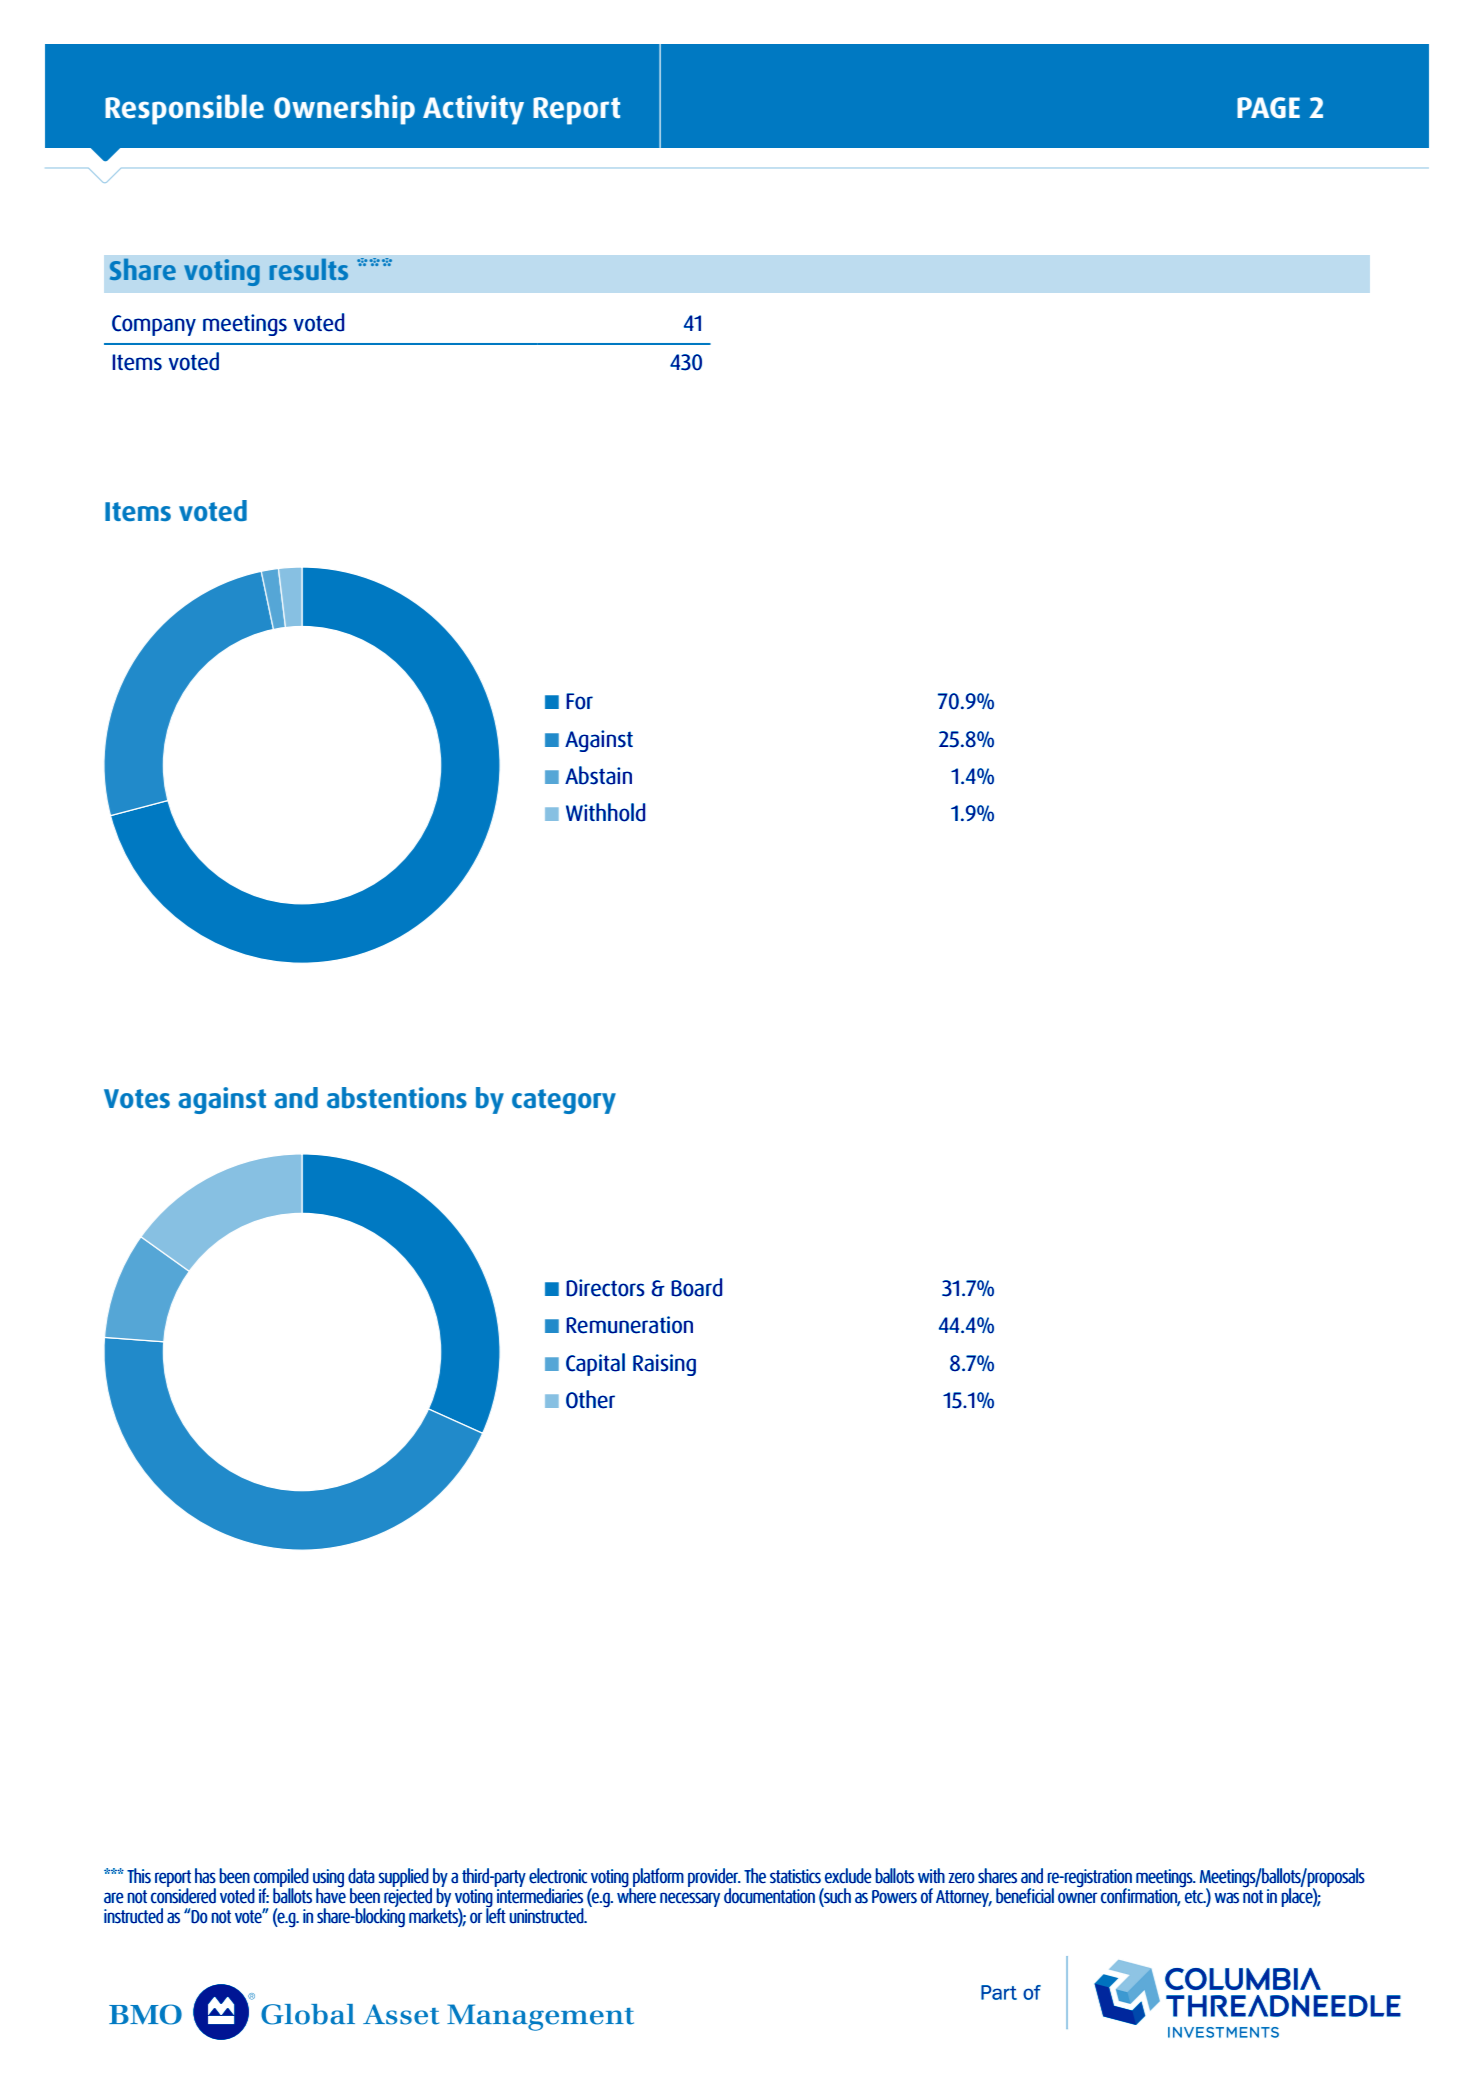 The height and width of the page is (2085, 1473). Describe the element at coordinates (629, 1325) in the page. I see `Remuneration` at that location.
